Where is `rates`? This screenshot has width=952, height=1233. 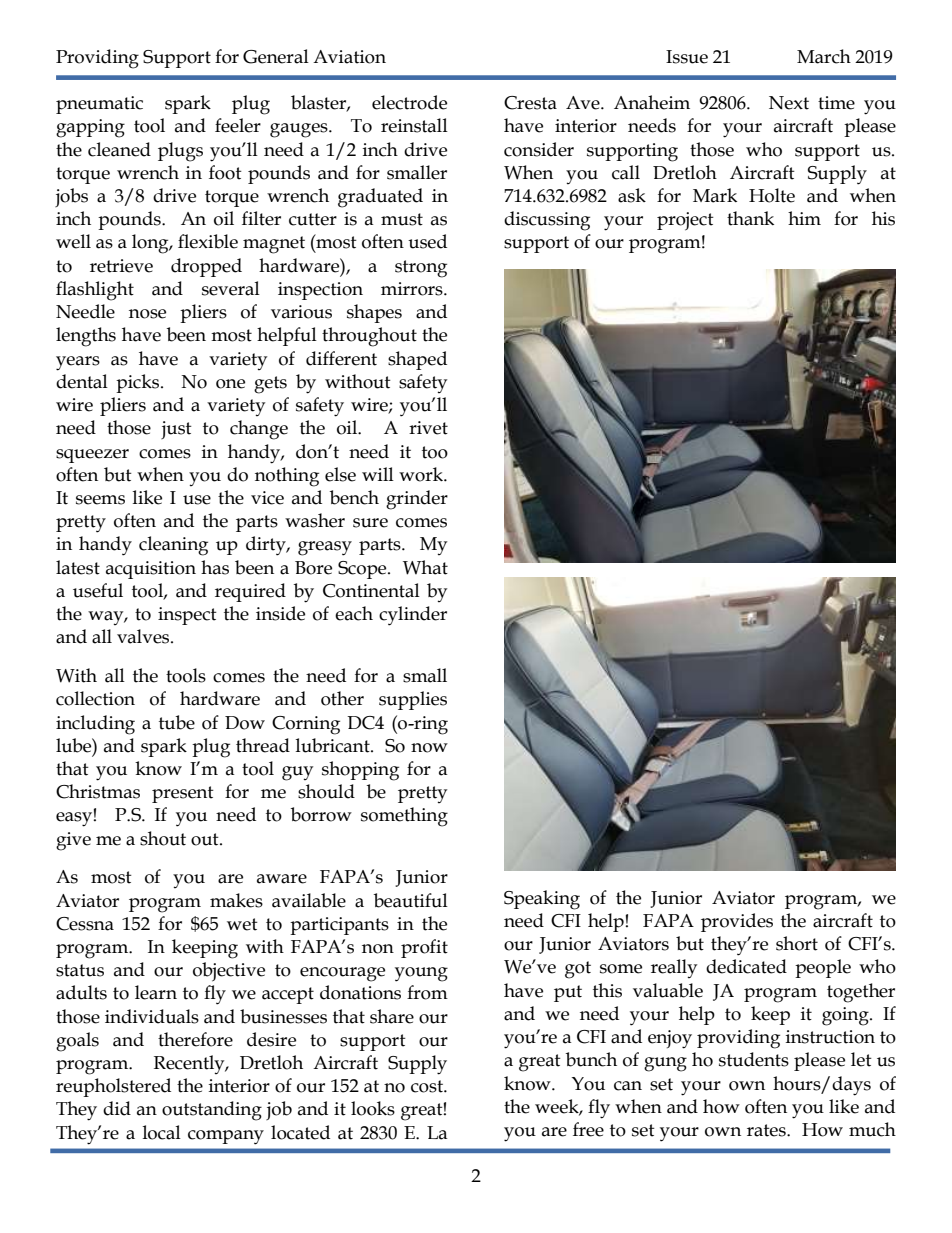
rates is located at coordinates (767, 1130).
